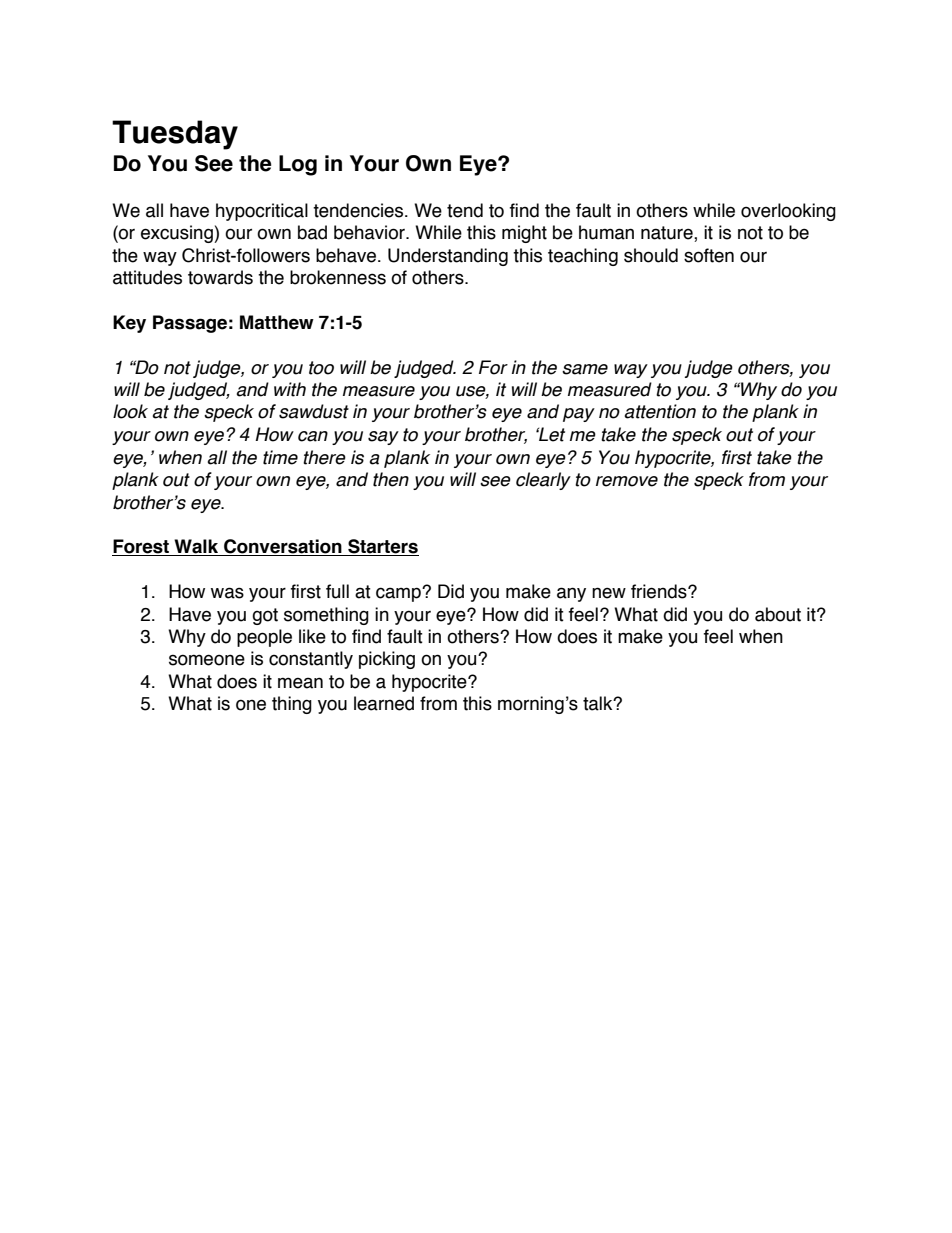  I want to click on too, so click(321, 368).
